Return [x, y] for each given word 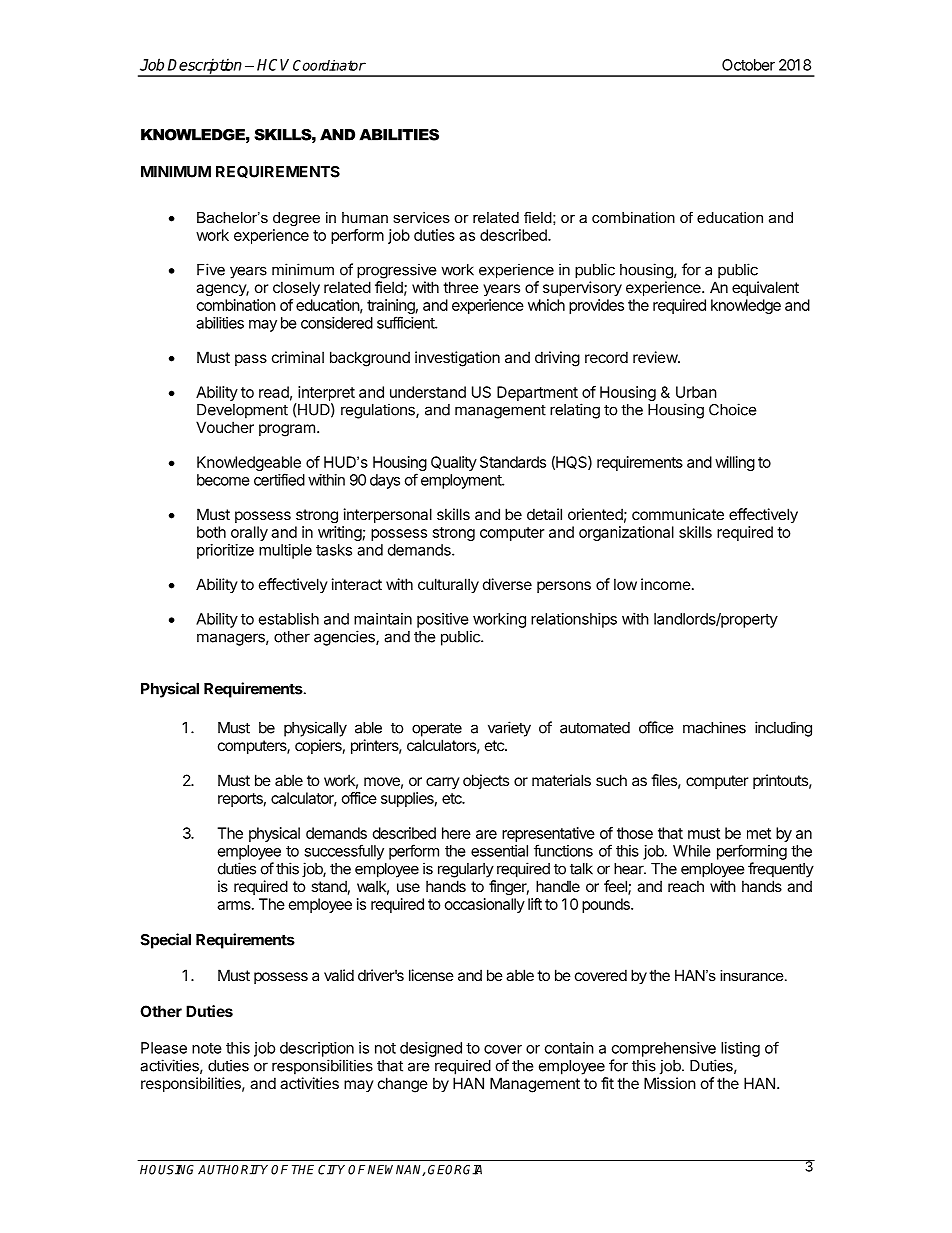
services [421, 217]
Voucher [225, 427]
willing [735, 463]
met [759, 833]
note [207, 1048]
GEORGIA [455, 1170]
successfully [344, 852]
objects [486, 781]
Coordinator [329, 65]
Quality [454, 463]
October [748, 65]
